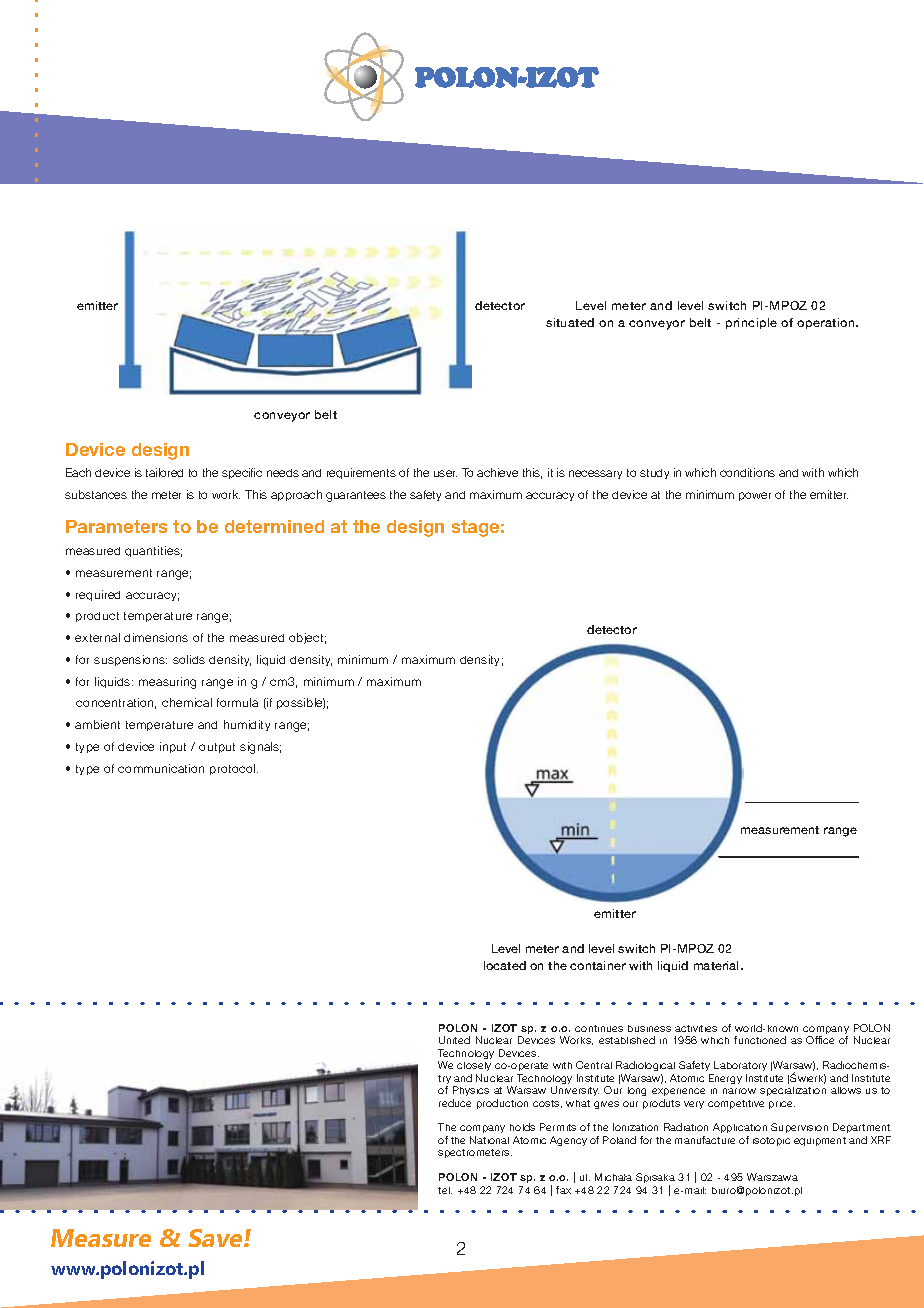 Image resolution: width=924 pixels, height=1308 pixels. I want to click on functioned, so click(760, 1040).
